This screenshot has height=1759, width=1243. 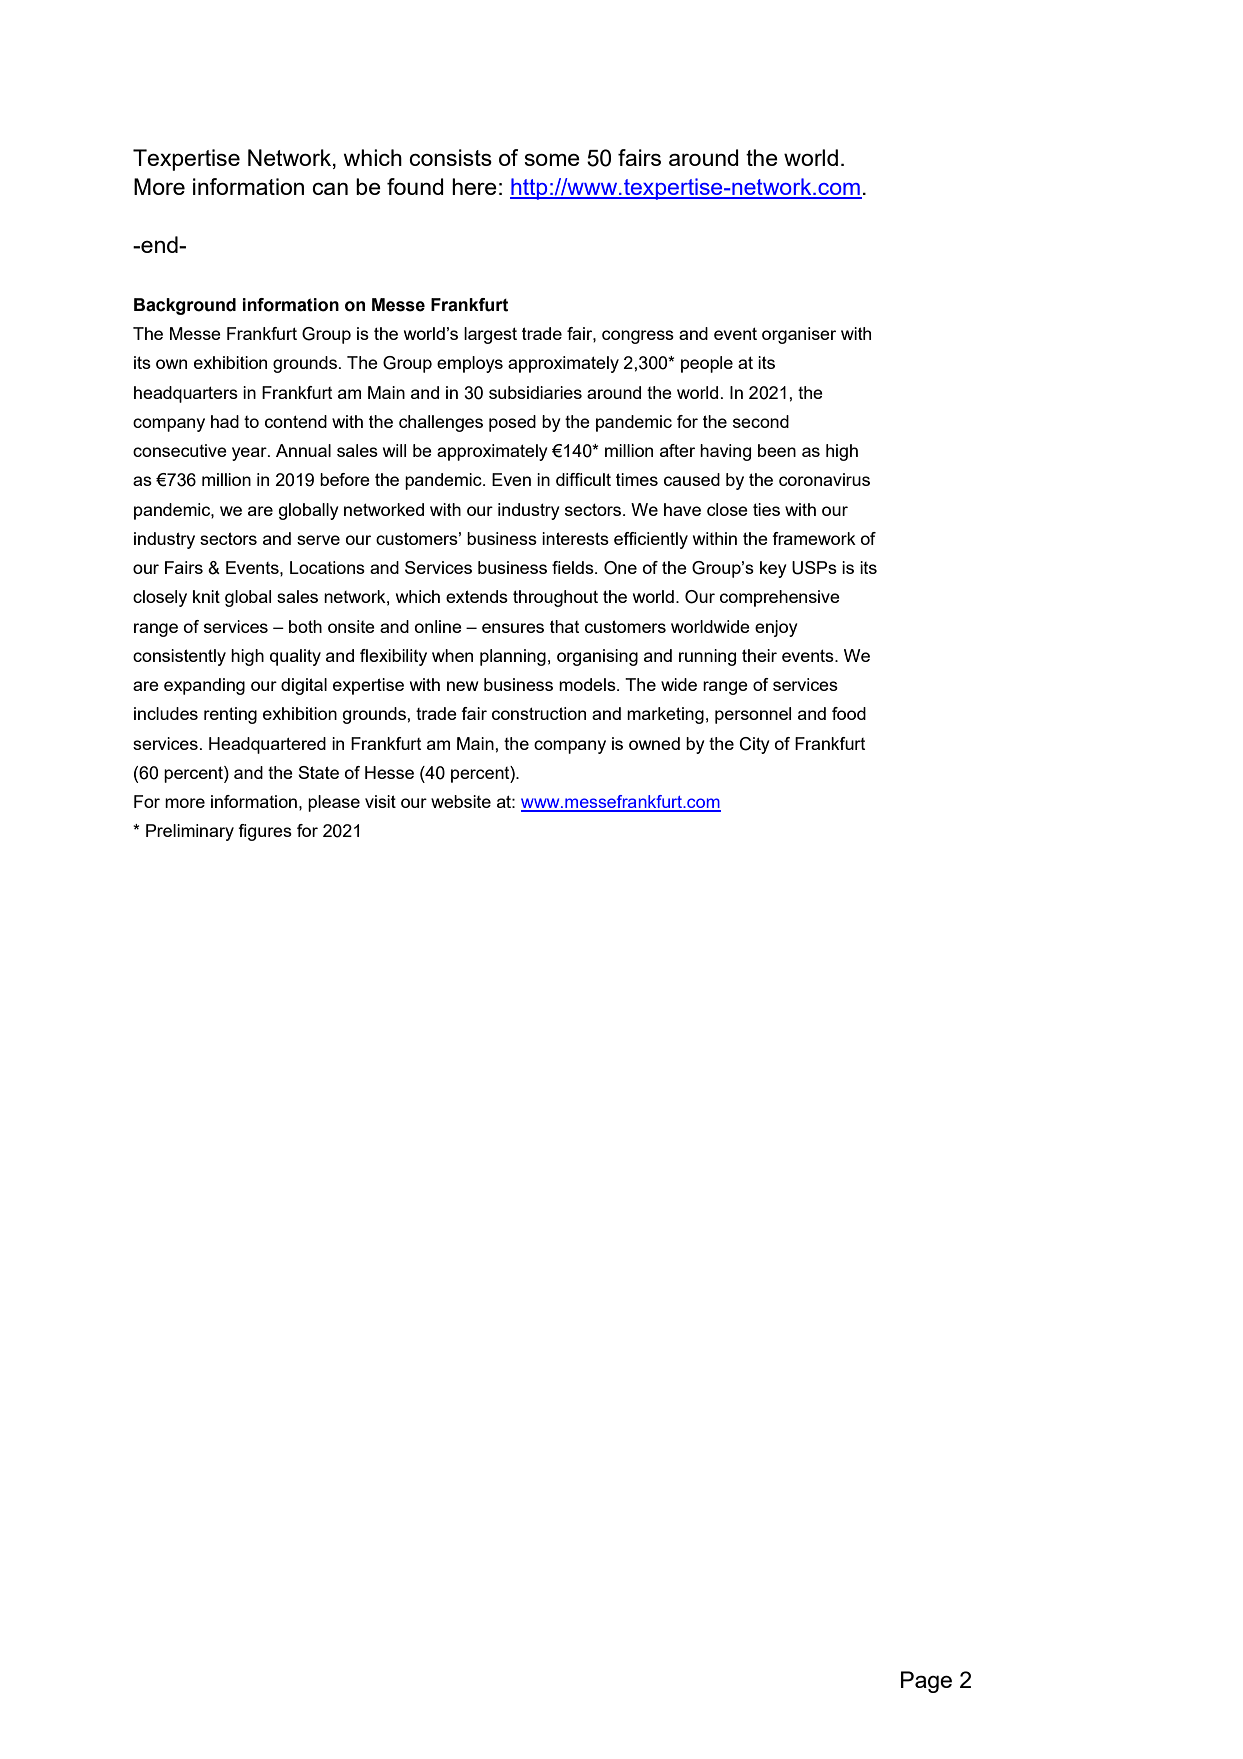 What do you see at coordinates (926, 1682) in the screenshot?
I see `Page` at bounding box center [926, 1682].
